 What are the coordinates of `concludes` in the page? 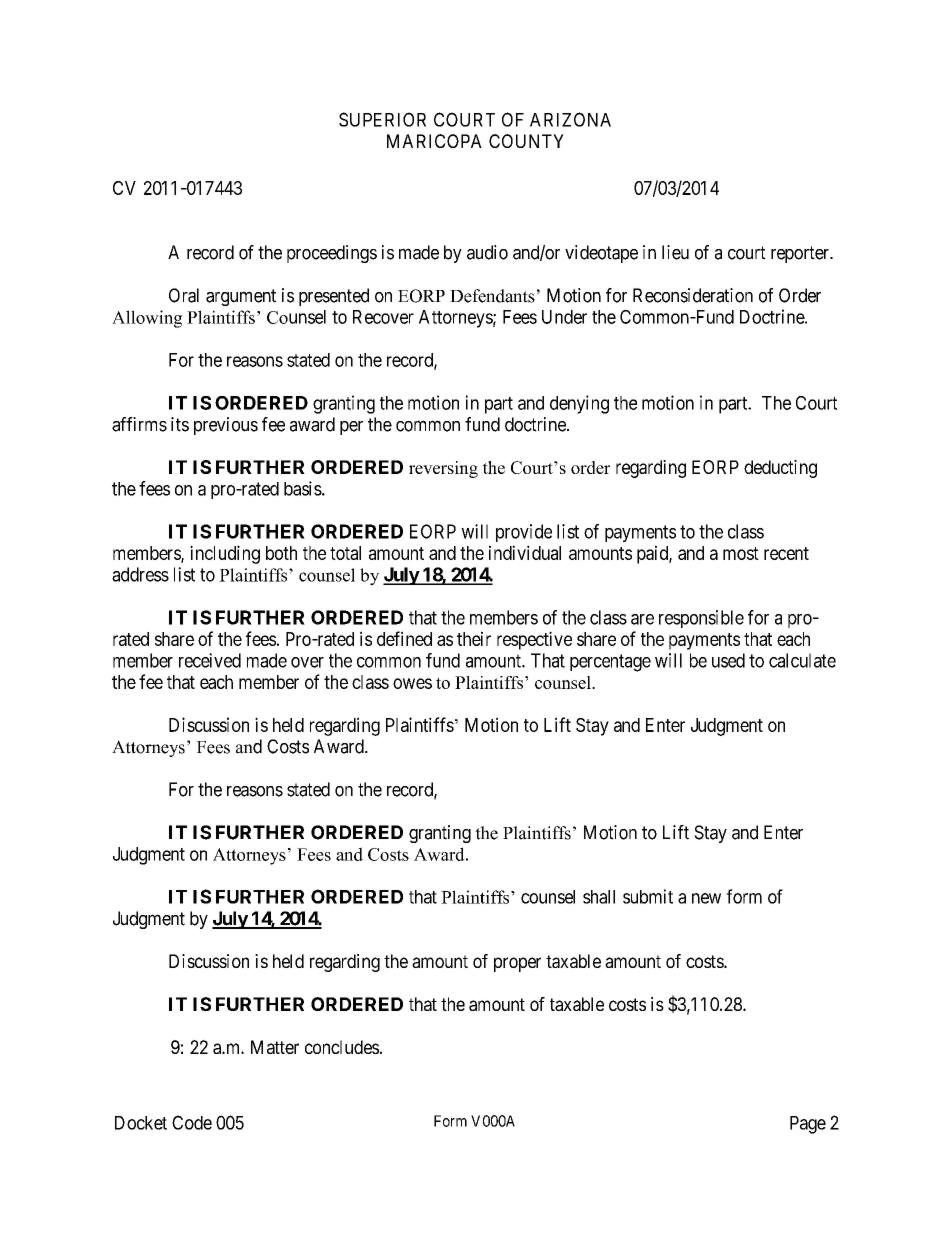 It's located at (342, 1047).
